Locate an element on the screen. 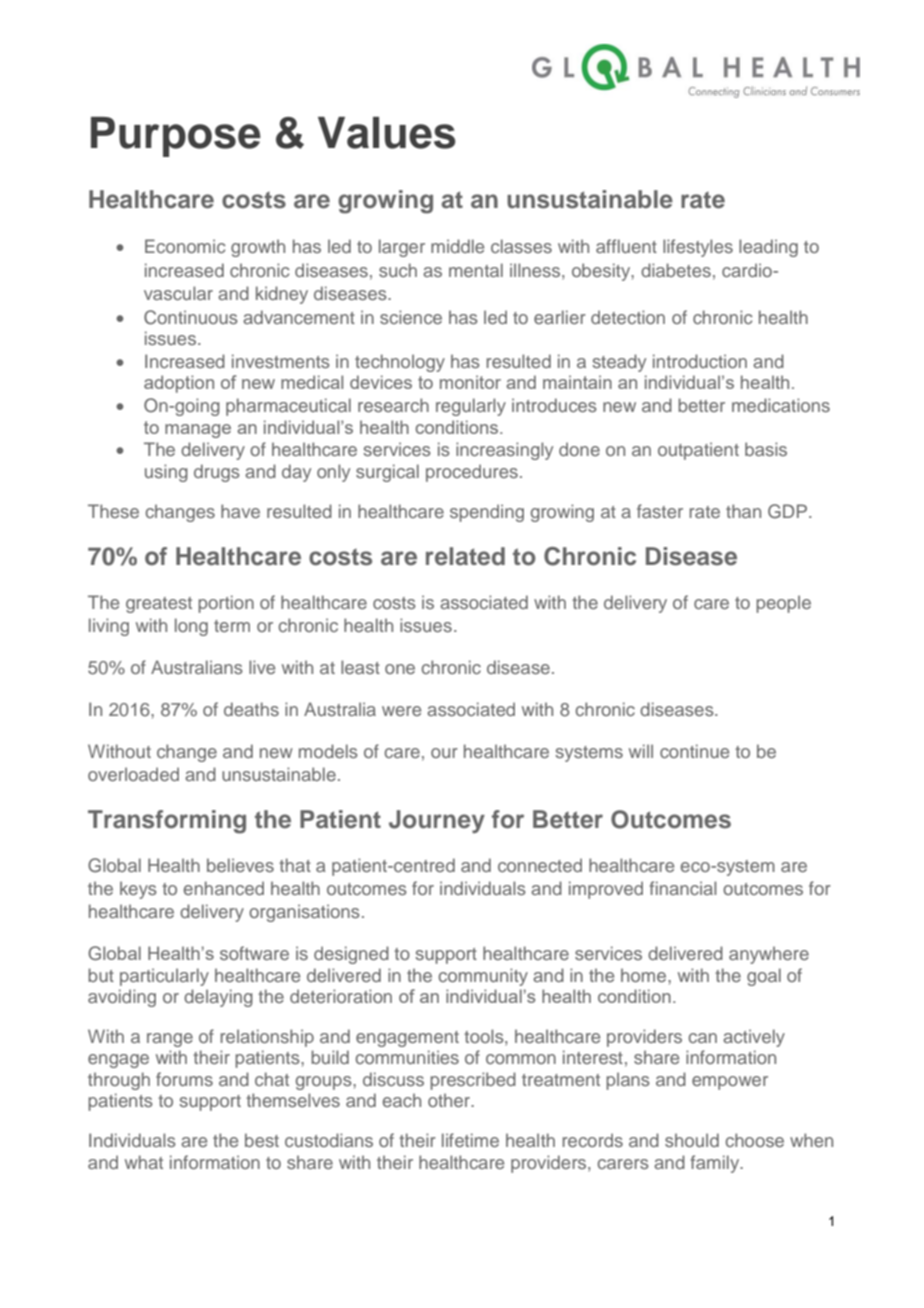  regularly is located at coordinates (471, 407).
